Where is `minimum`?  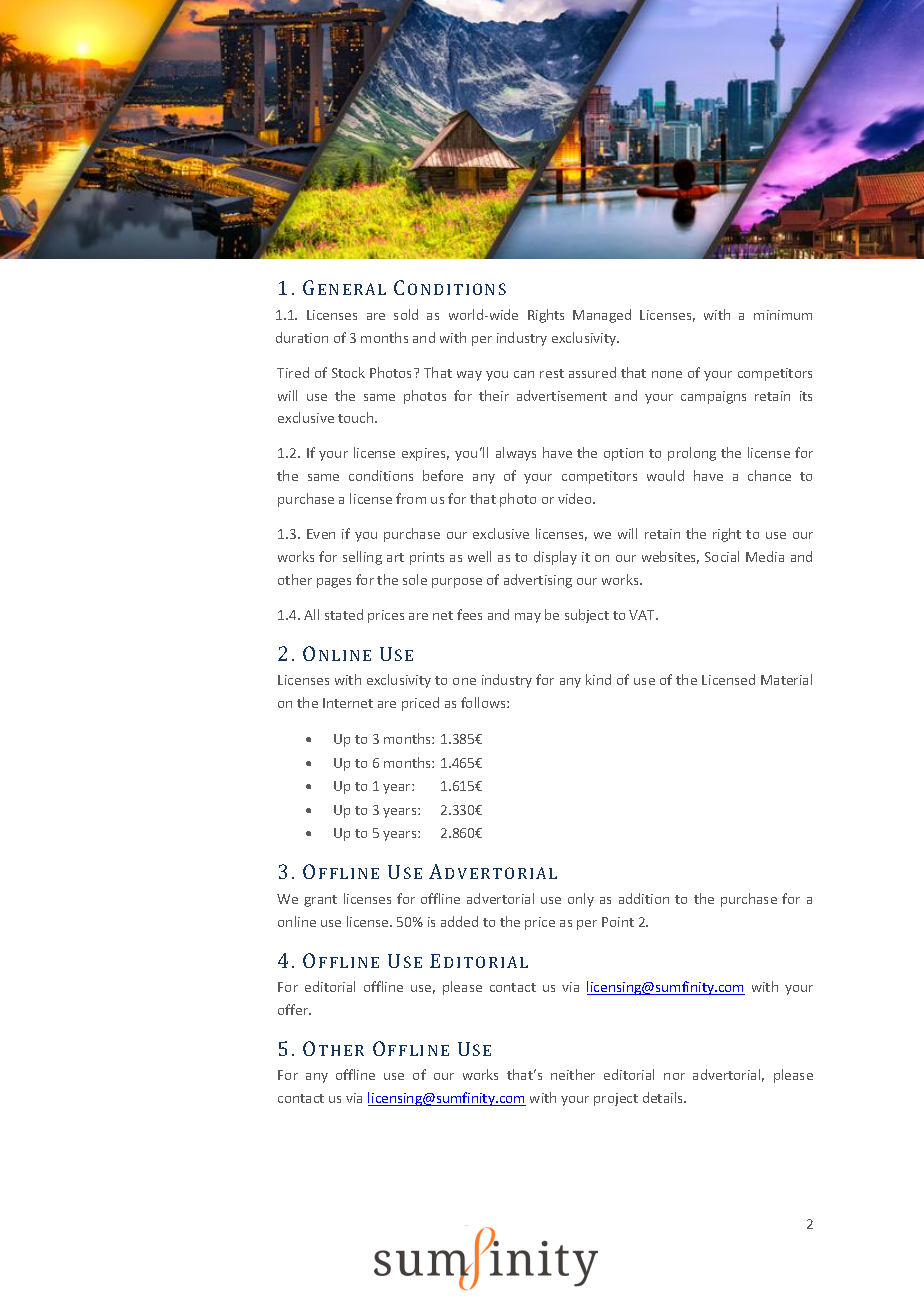
minimum is located at coordinates (783, 315).
